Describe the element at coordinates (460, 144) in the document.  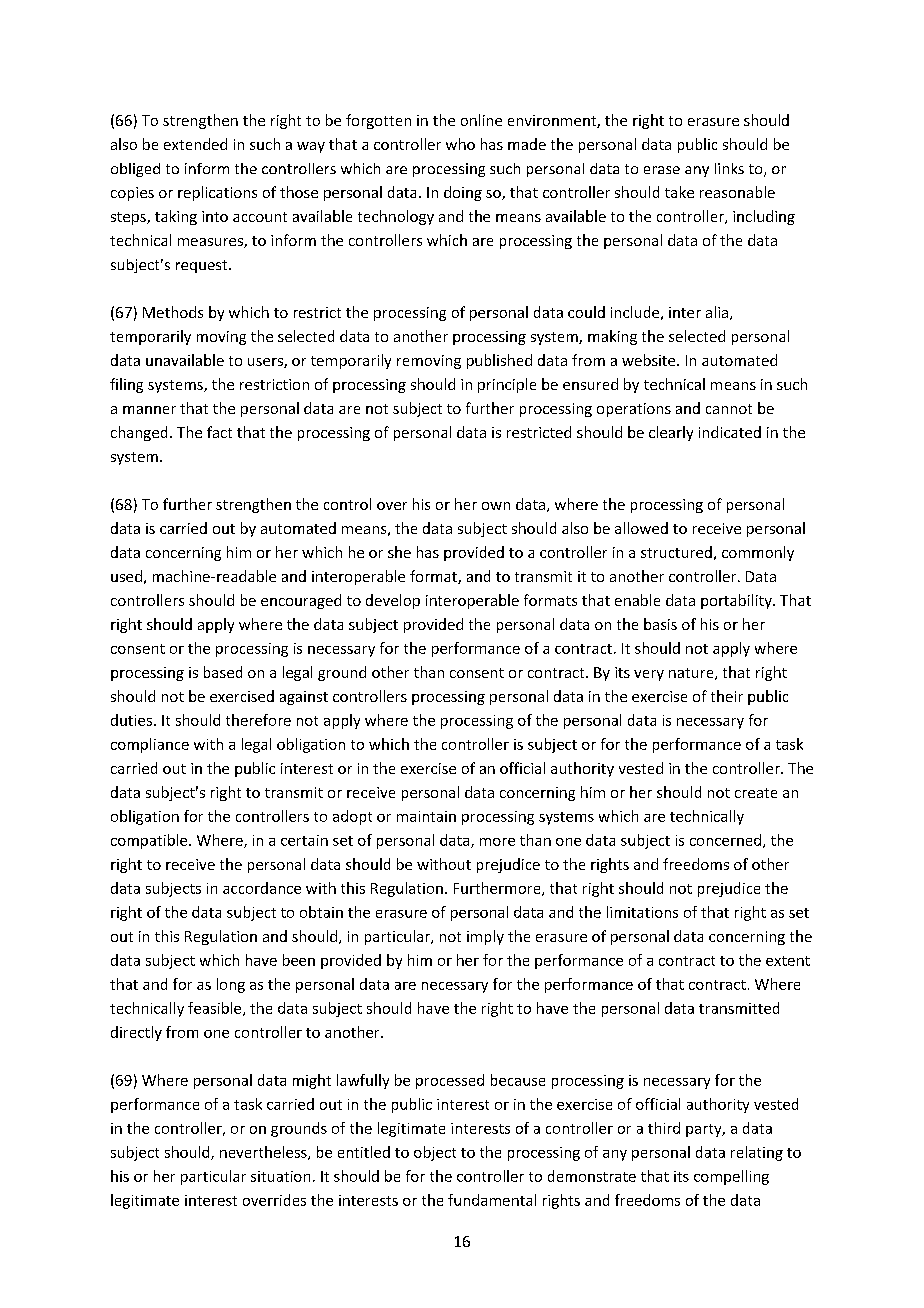
I see `who` at that location.
